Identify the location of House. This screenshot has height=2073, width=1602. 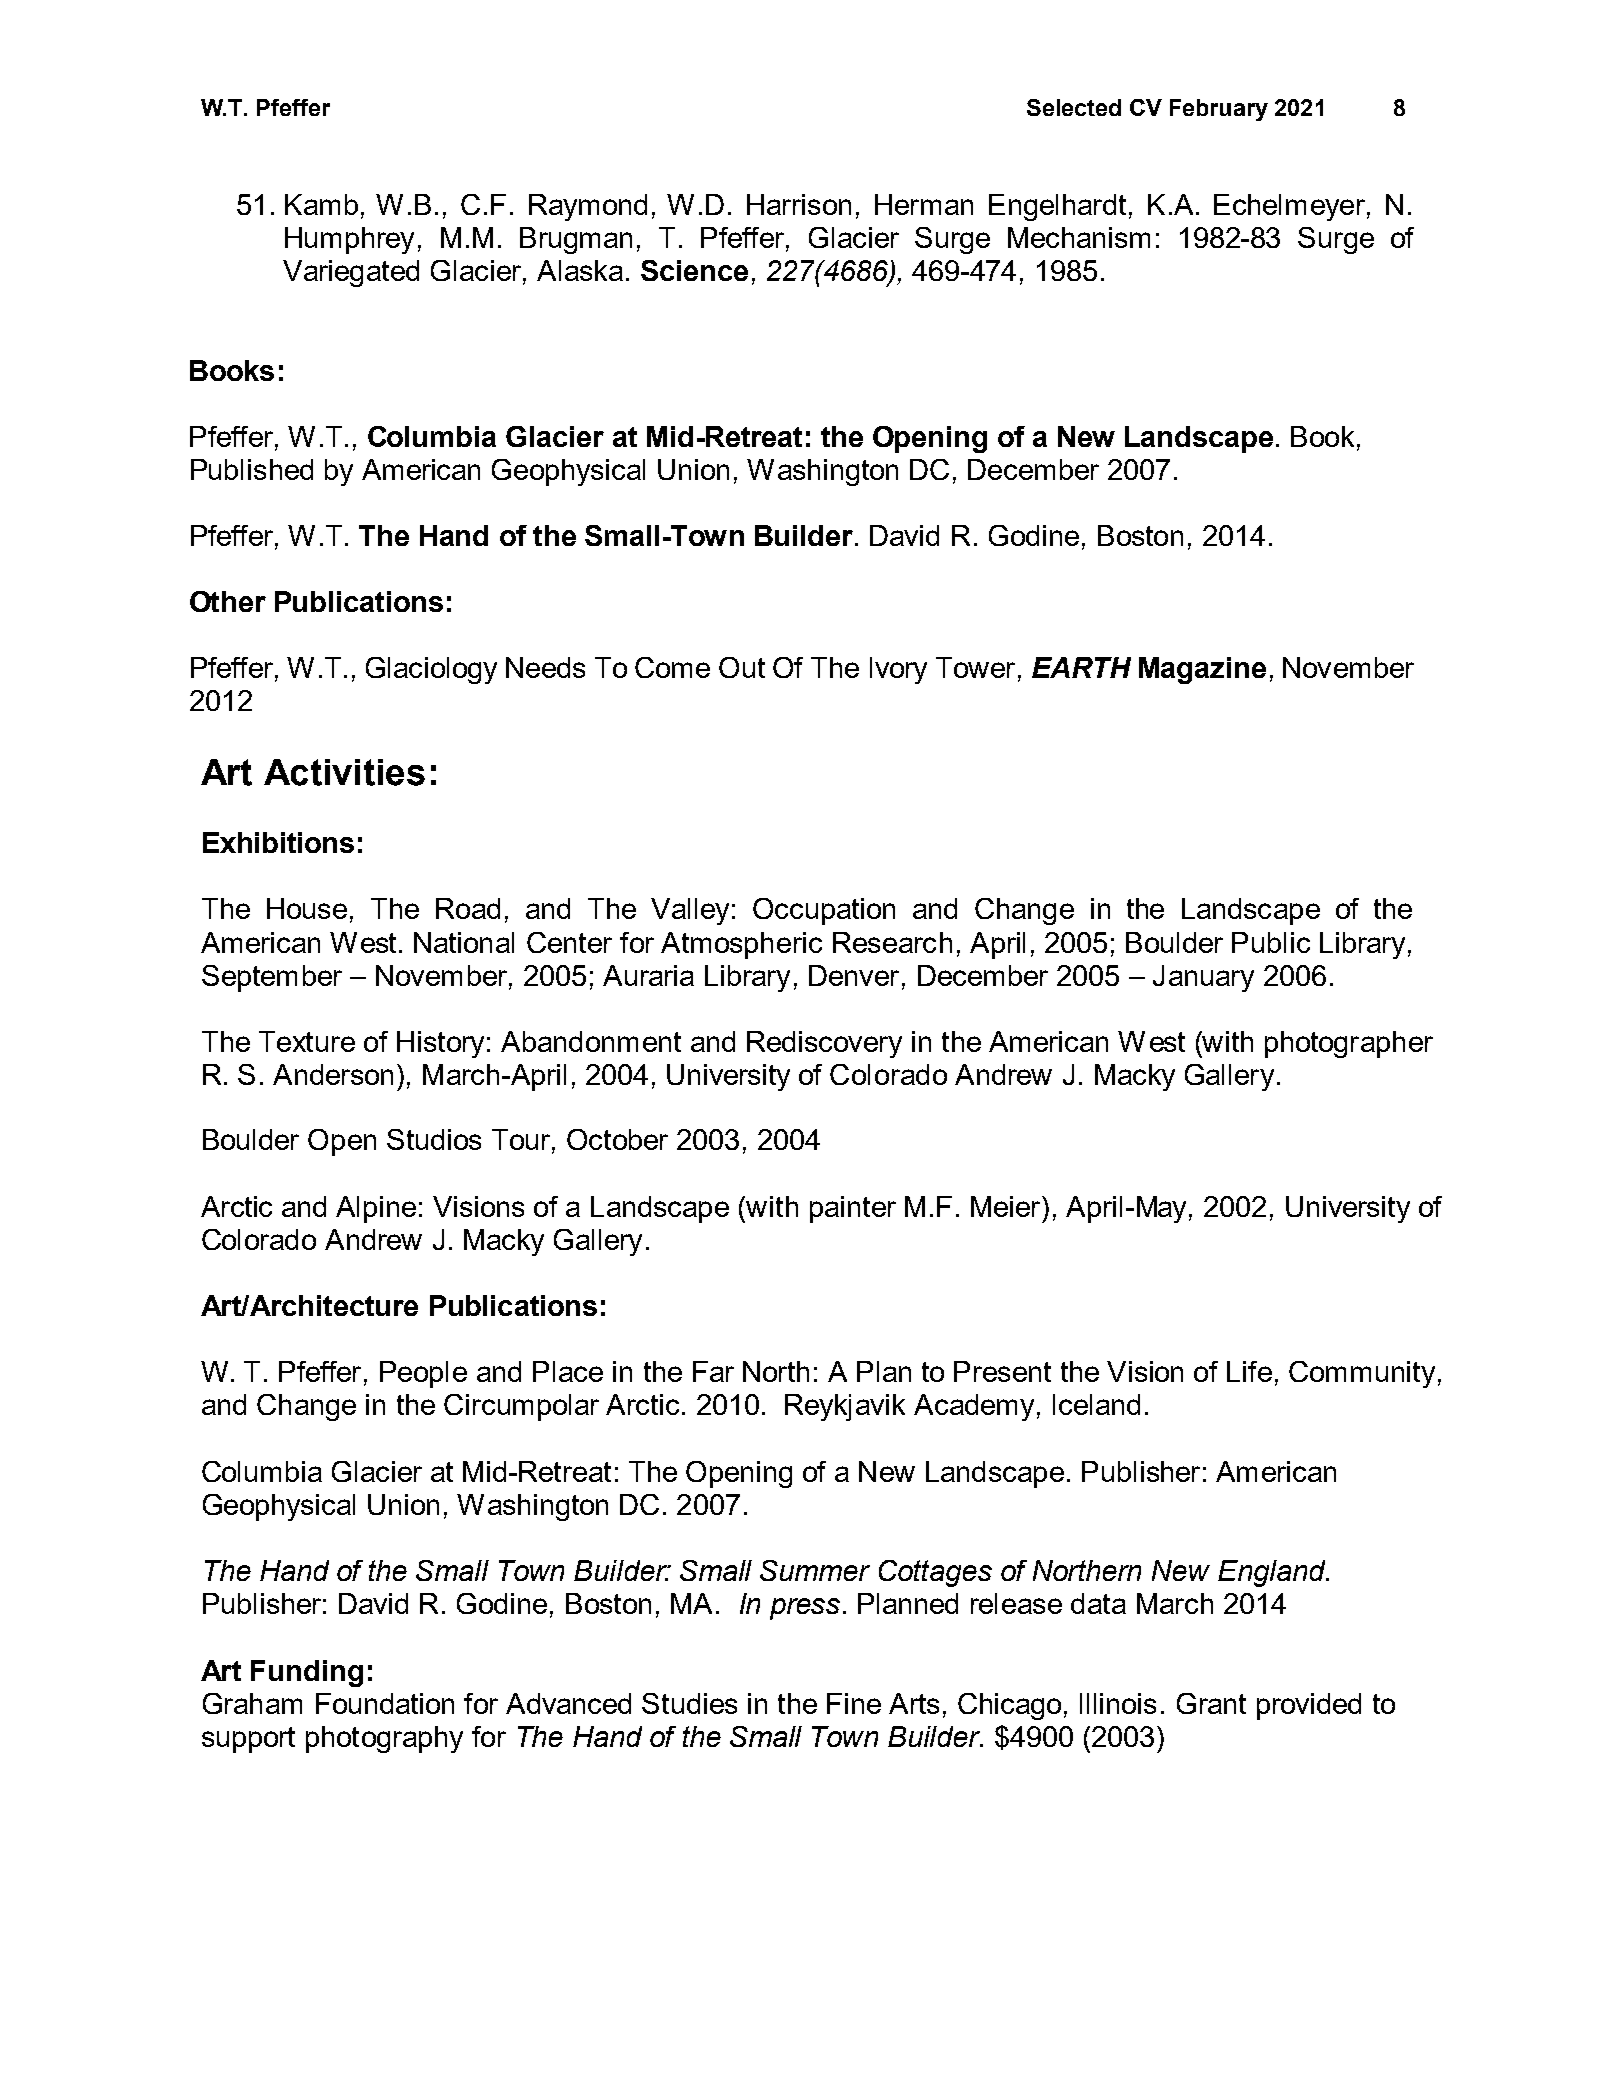
(307, 908).
